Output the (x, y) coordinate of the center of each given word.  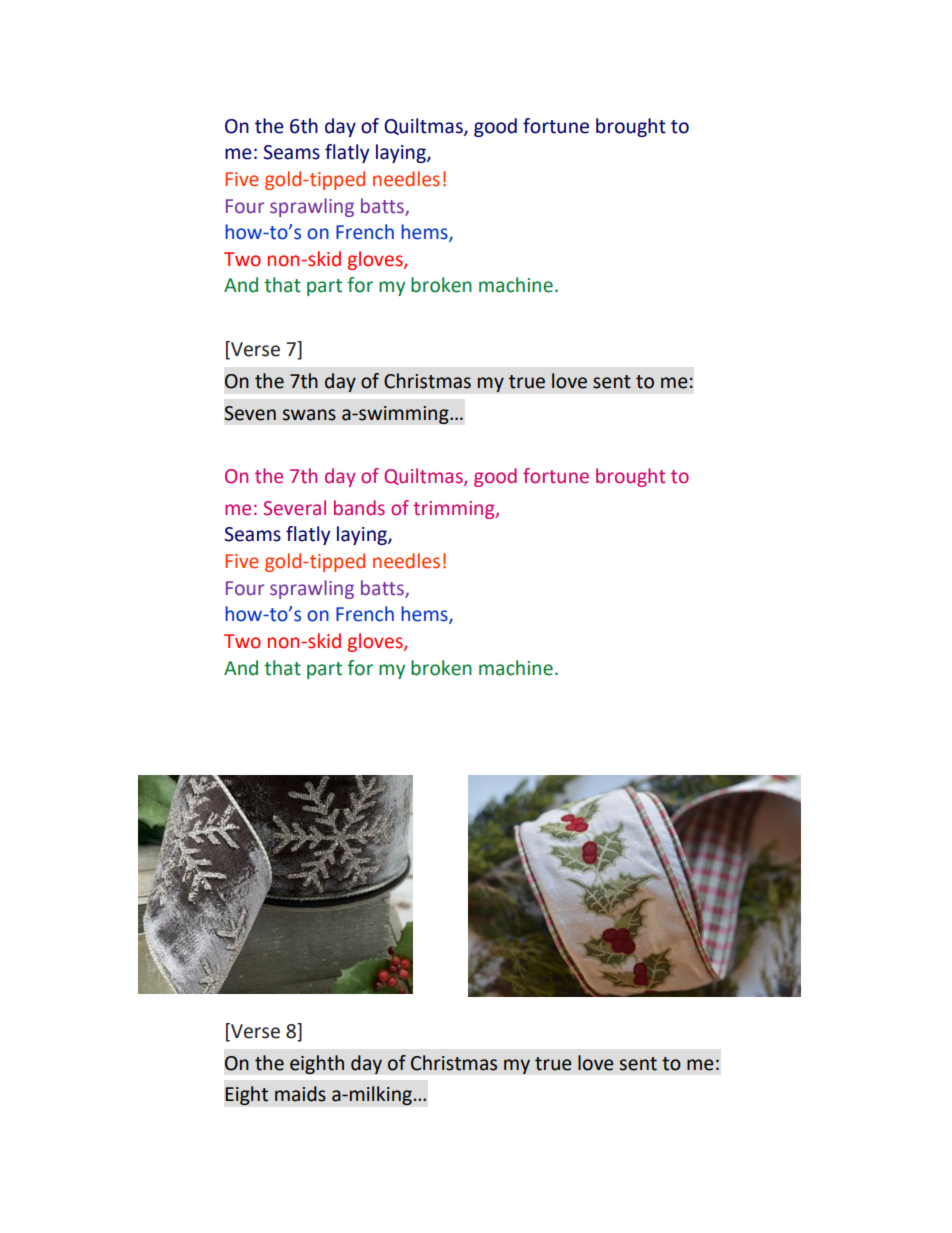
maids (300, 1094)
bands (359, 508)
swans (309, 415)
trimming (455, 510)
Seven (250, 413)
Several (294, 508)
